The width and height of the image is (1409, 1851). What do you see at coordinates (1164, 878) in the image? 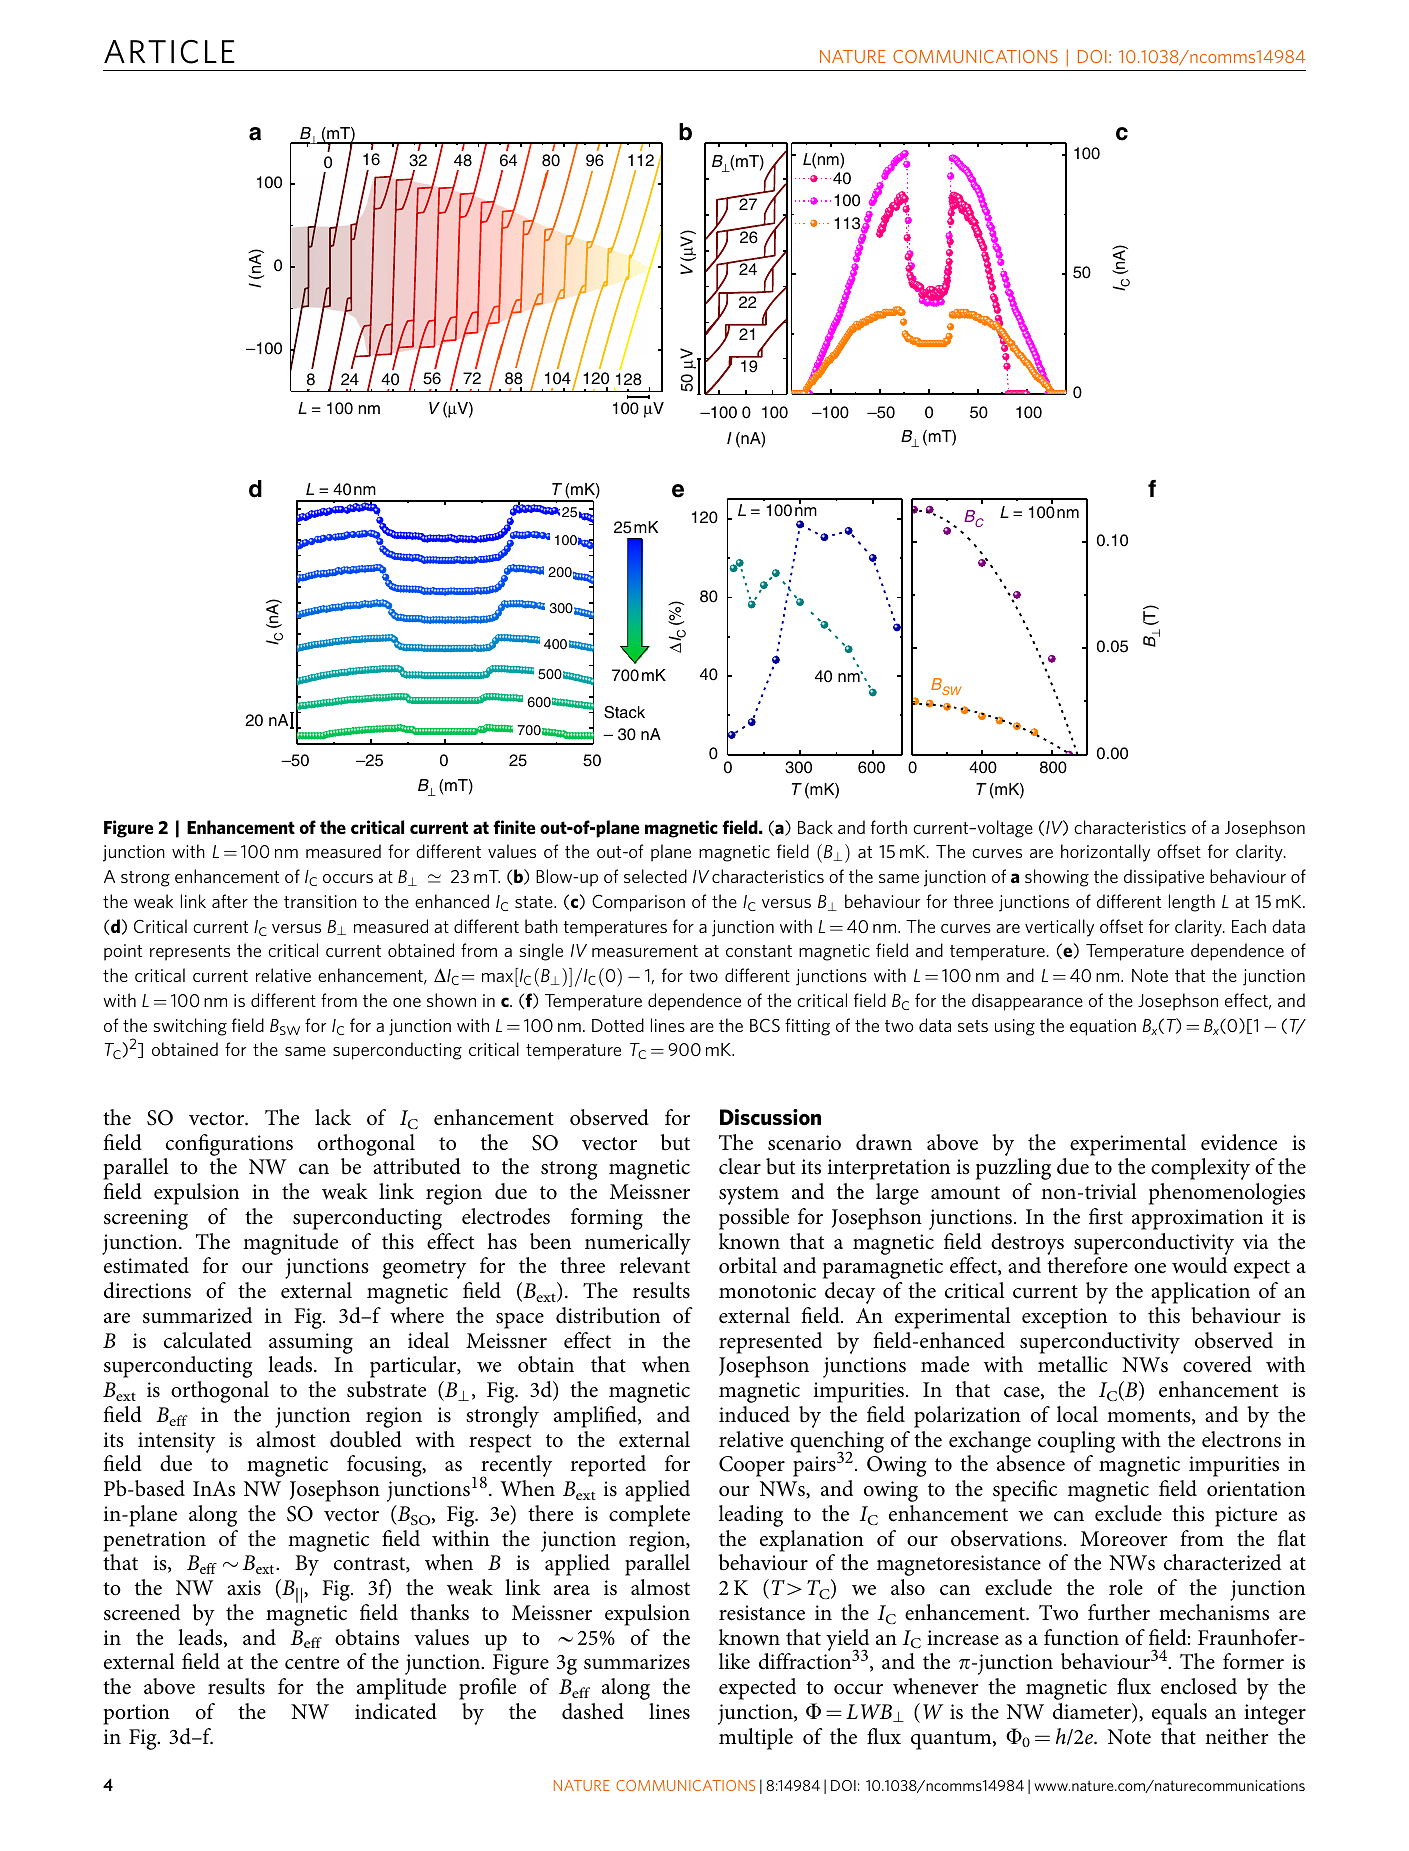
I see `dissipative` at bounding box center [1164, 878].
